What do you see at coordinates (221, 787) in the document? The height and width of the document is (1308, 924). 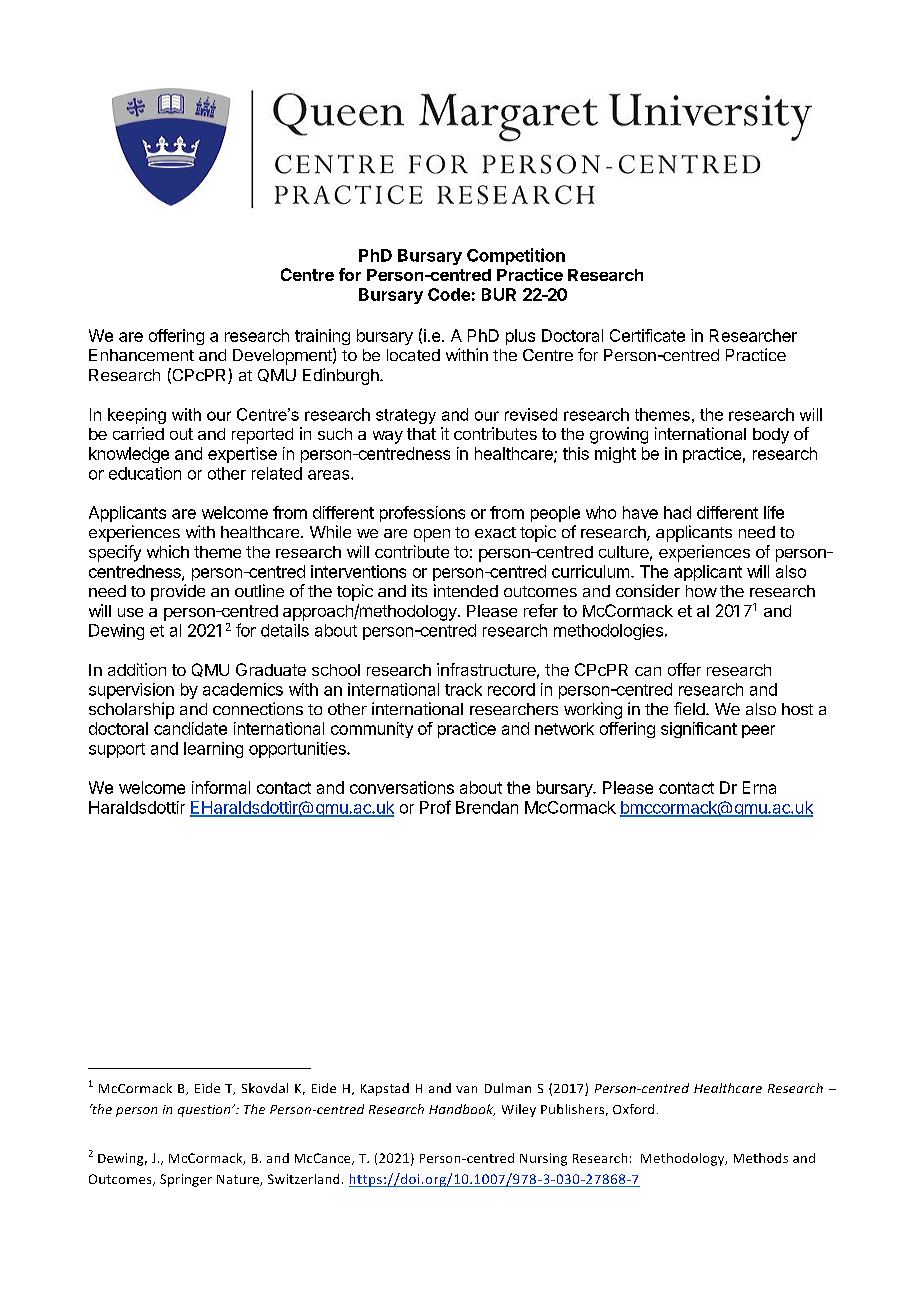 I see `informal` at bounding box center [221, 787].
